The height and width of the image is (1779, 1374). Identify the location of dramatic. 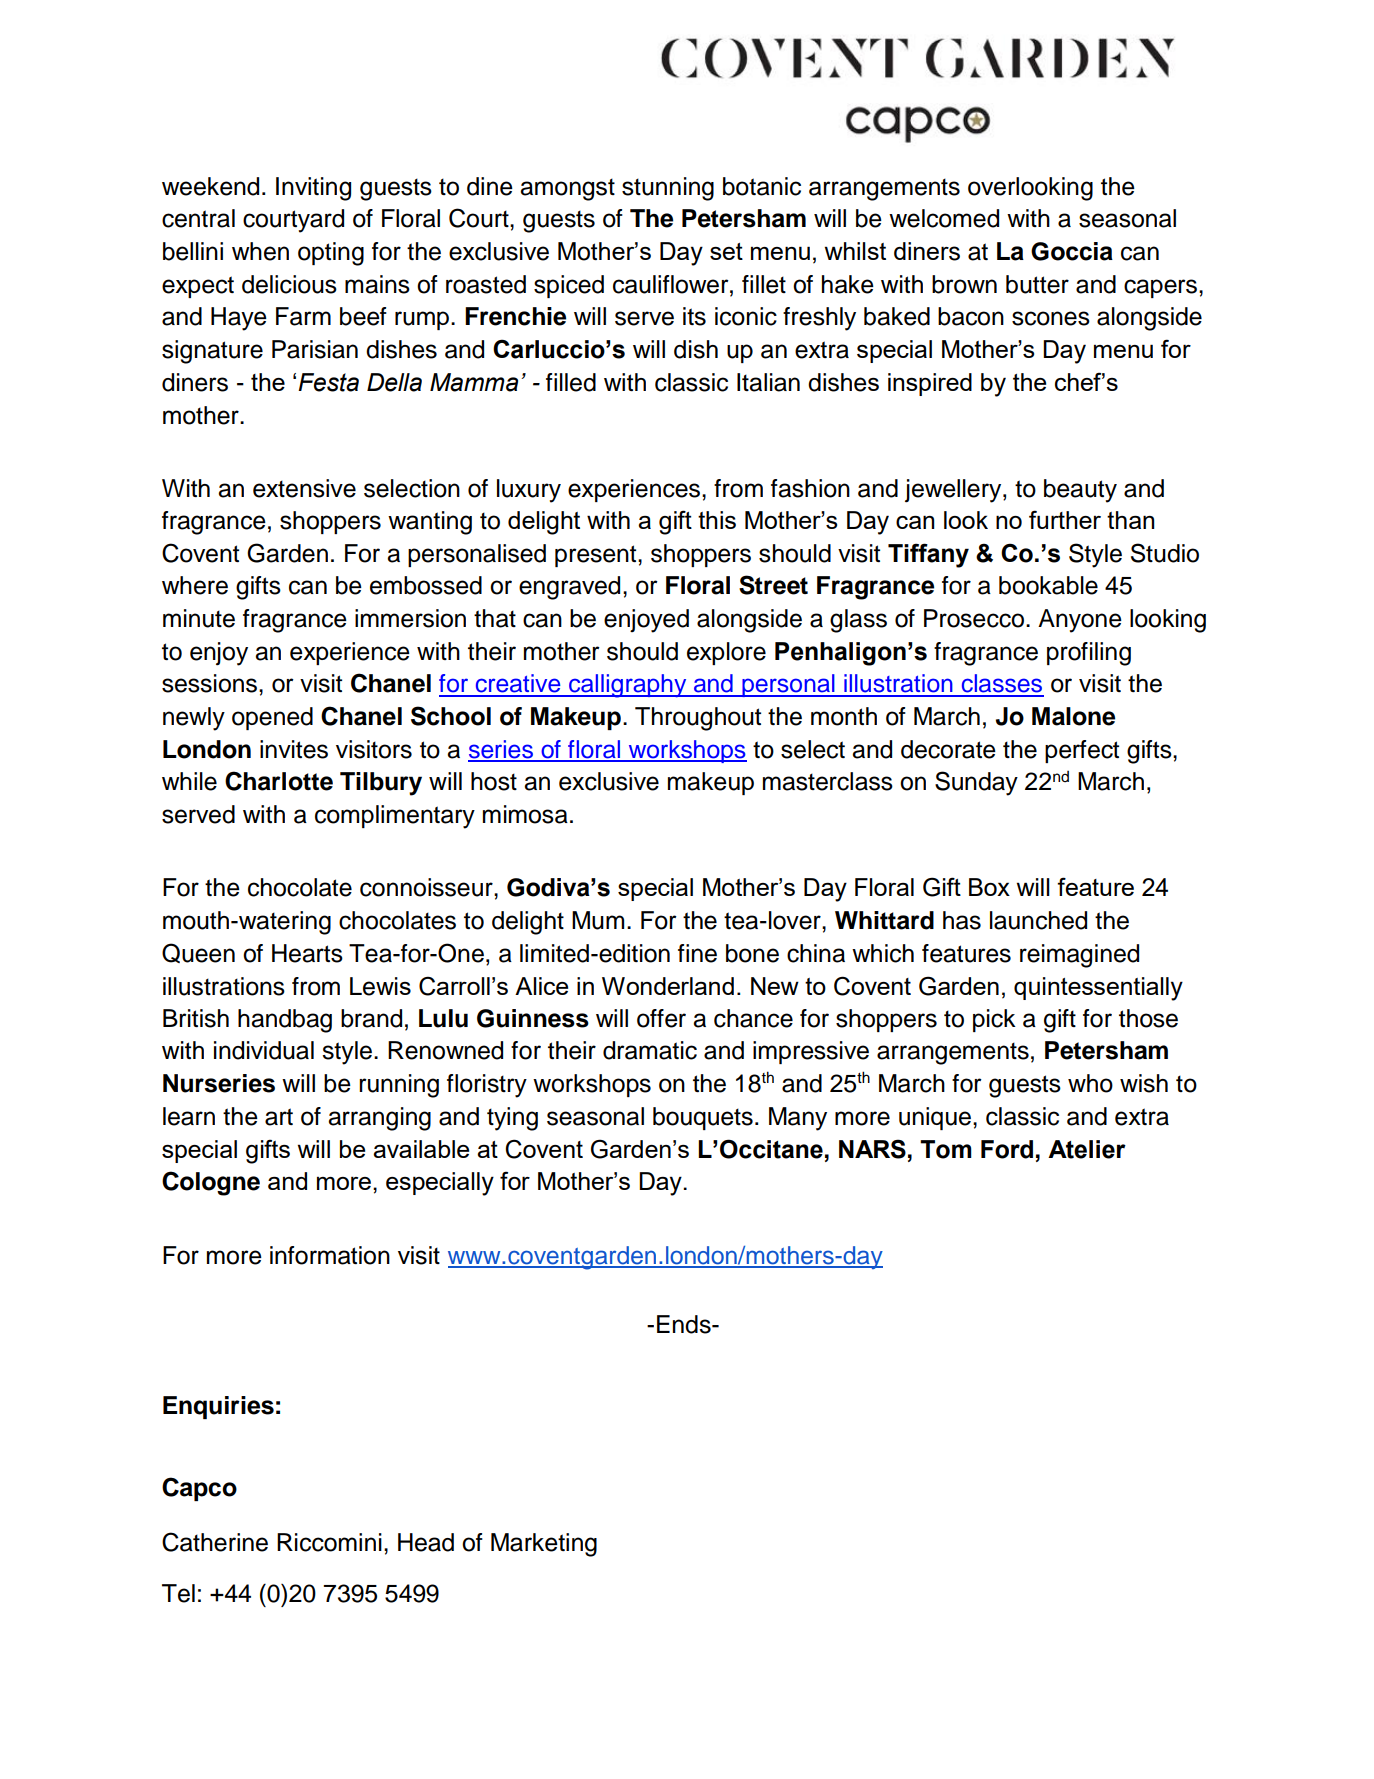
(650, 1050).
